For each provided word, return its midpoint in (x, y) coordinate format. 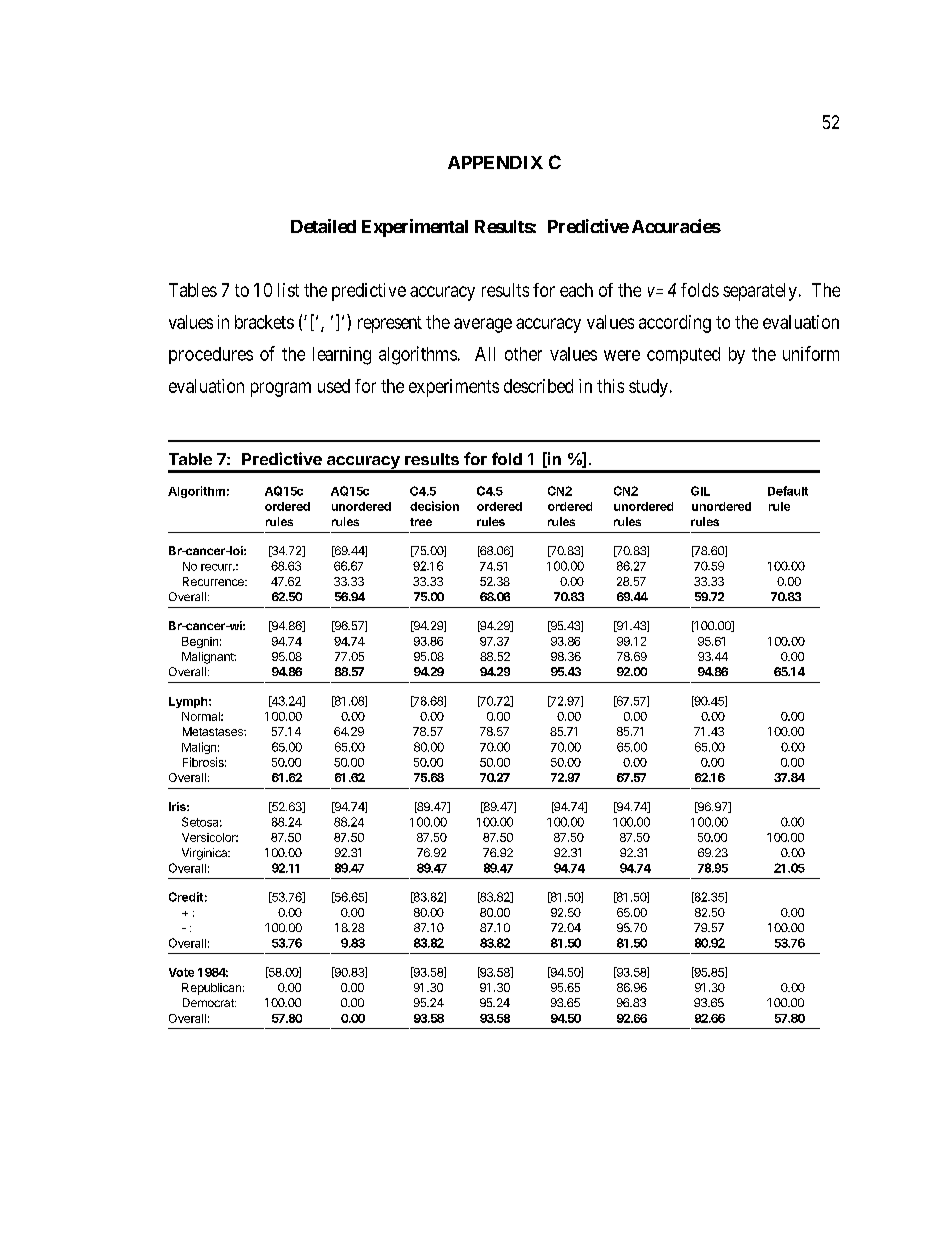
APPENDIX (495, 162)
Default (788, 491)
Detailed (323, 226)
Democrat (209, 1002)
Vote (181, 972)
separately (760, 292)
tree (421, 522)
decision (434, 506)
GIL (700, 491)
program (281, 389)
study (648, 388)
